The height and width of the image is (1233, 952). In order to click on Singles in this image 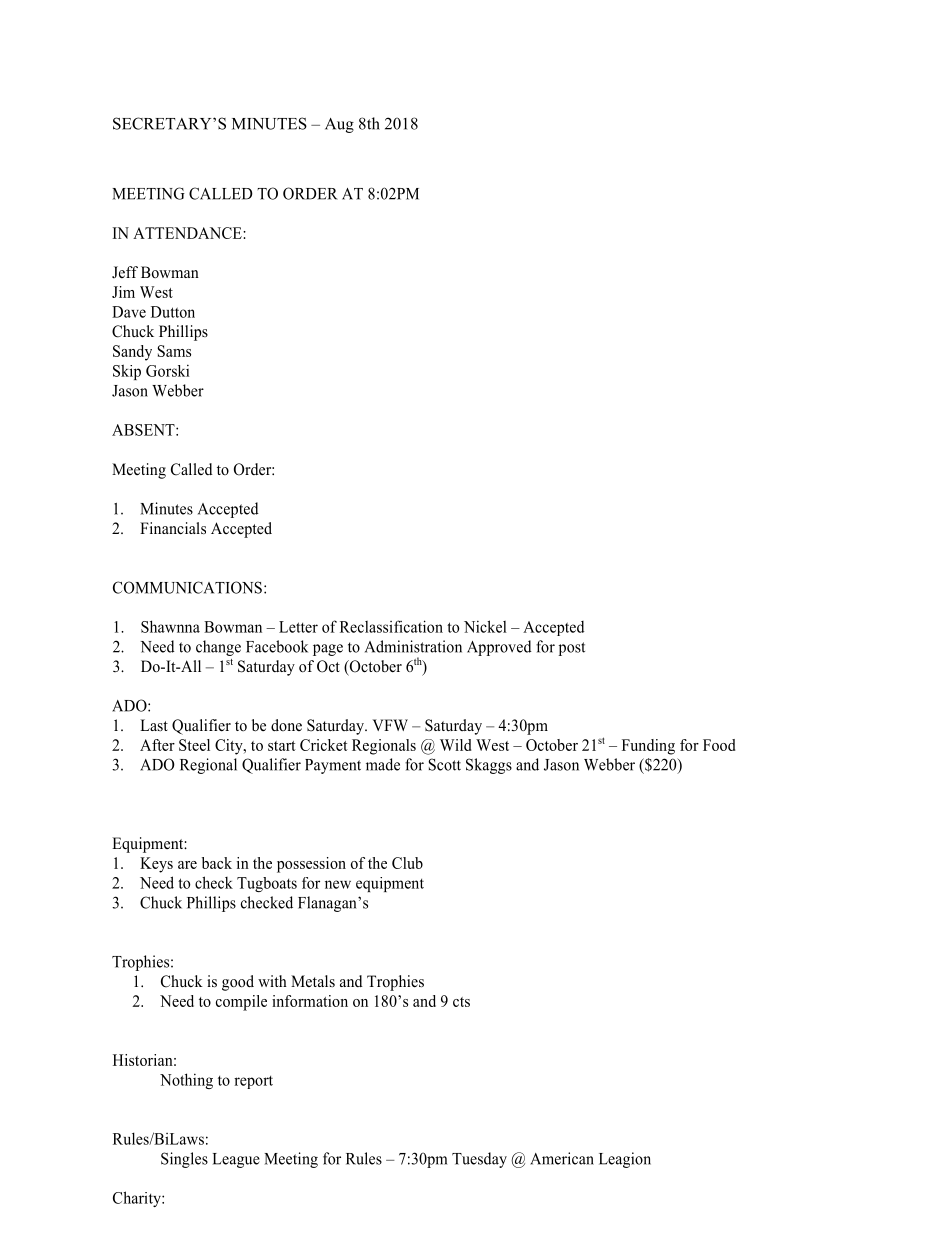, I will do `click(184, 1160)`.
